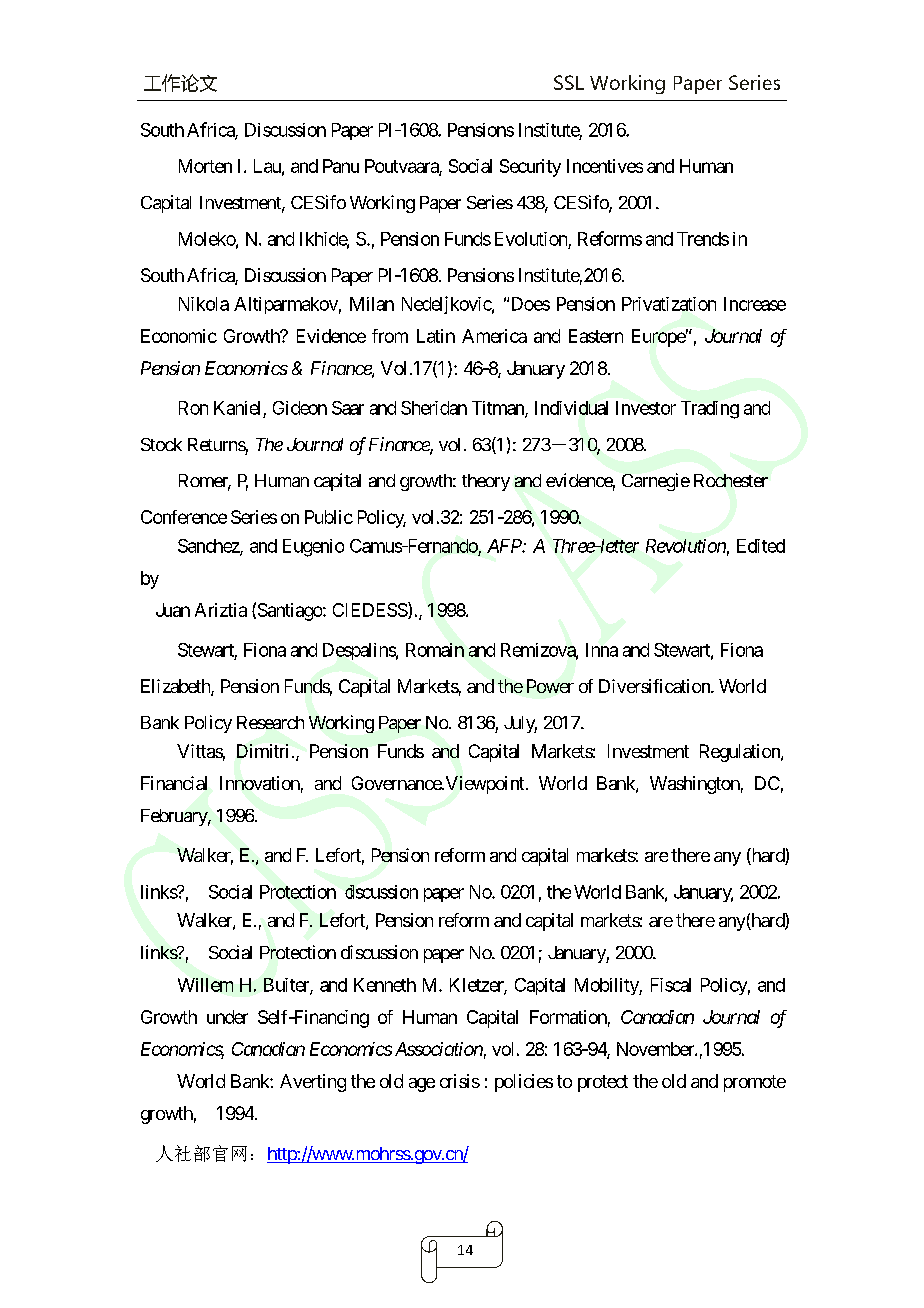 The image size is (924, 1308). What do you see at coordinates (227, 1017) in the page?
I see `under` at bounding box center [227, 1017].
